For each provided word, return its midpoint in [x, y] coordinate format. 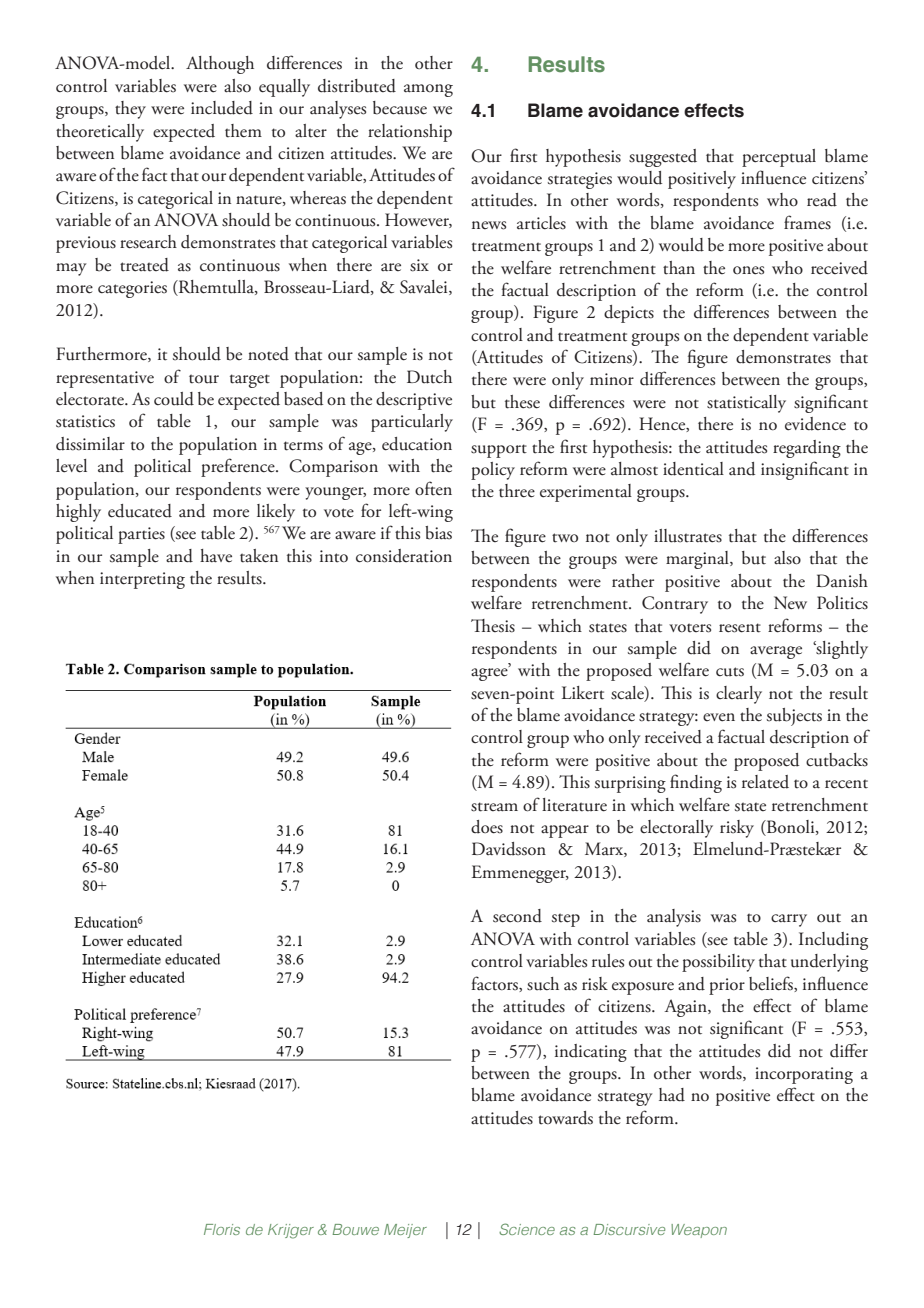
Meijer [405, 1231]
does [487, 827]
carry [789, 920]
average [776, 652]
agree [490, 673]
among [428, 90]
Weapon [699, 1231]
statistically [746, 404]
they [130, 110]
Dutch [429, 377]
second [517, 916]
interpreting [142, 580]
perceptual [779, 158]
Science [527, 1229]
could [174, 399]
